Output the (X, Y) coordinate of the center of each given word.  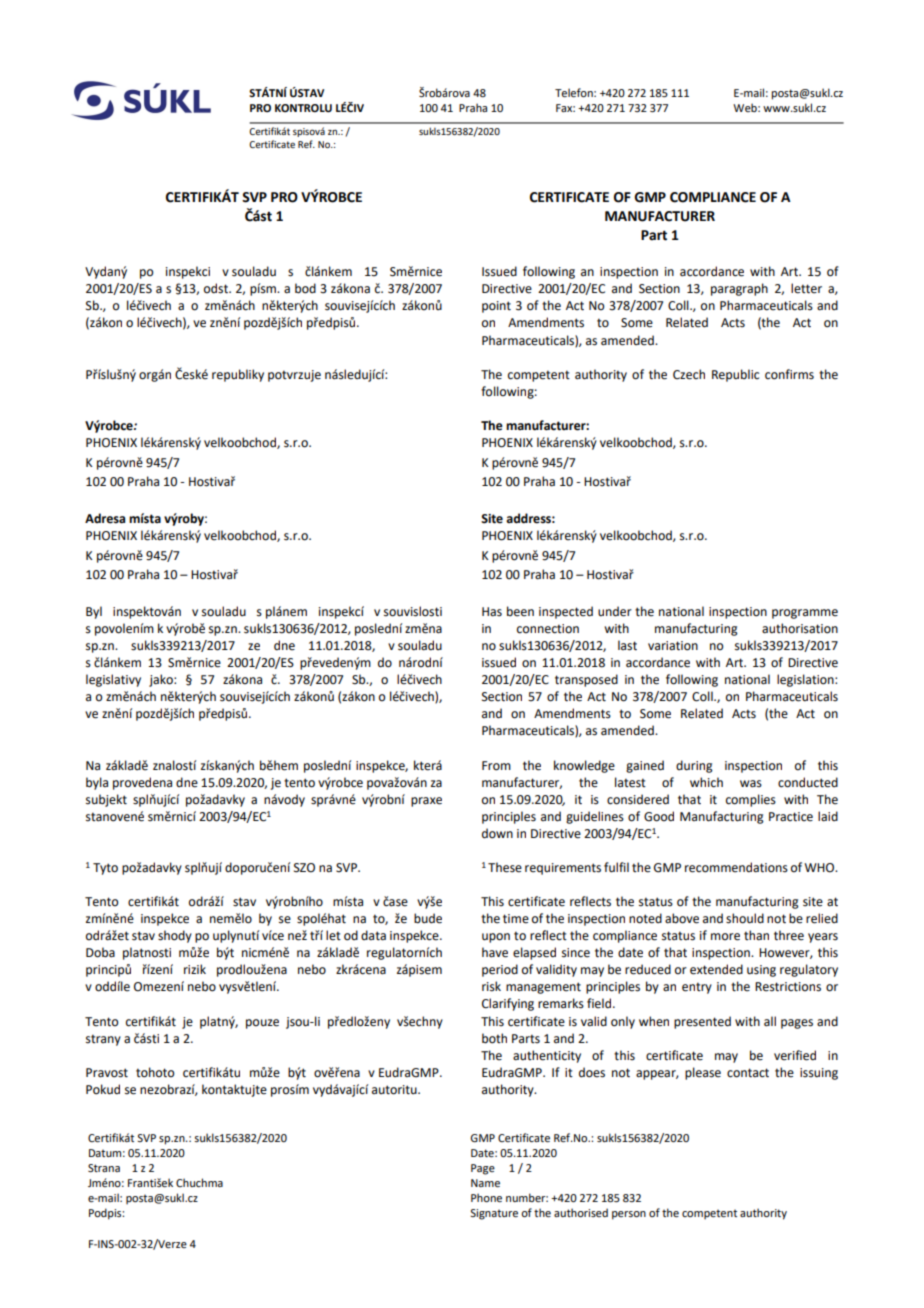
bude (428, 918)
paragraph (739, 289)
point (496, 307)
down (497, 833)
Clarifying (508, 1004)
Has (492, 612)
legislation (806, 680)
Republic (735, 375)
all (770, 1021)
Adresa (105, 518)
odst (217, 288)
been (520, 611)
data (373, 935)
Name (485, 1183)
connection (548, 629)
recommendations (736, 867)
